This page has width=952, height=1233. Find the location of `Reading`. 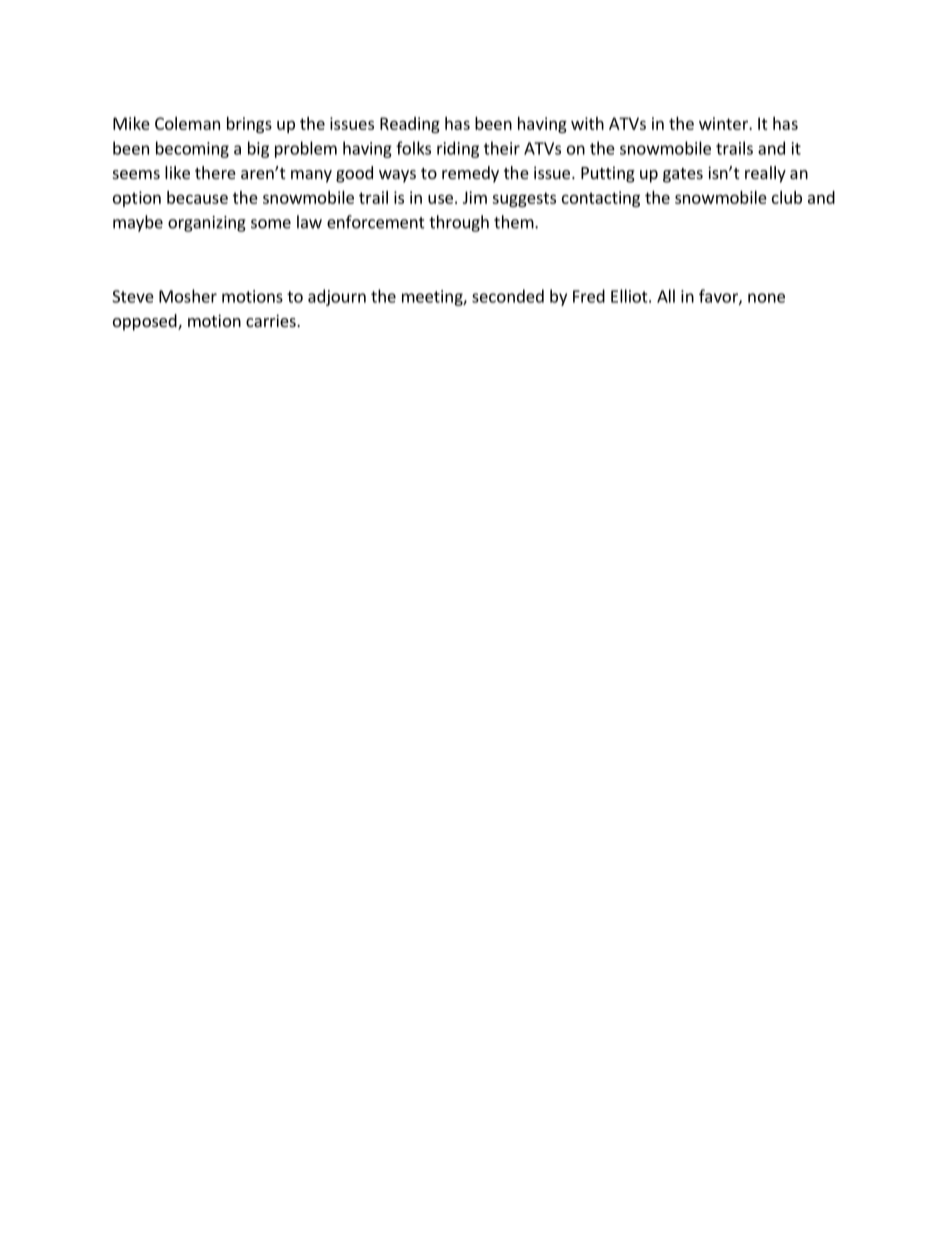

Reading is located at coordinates (410, 125).
